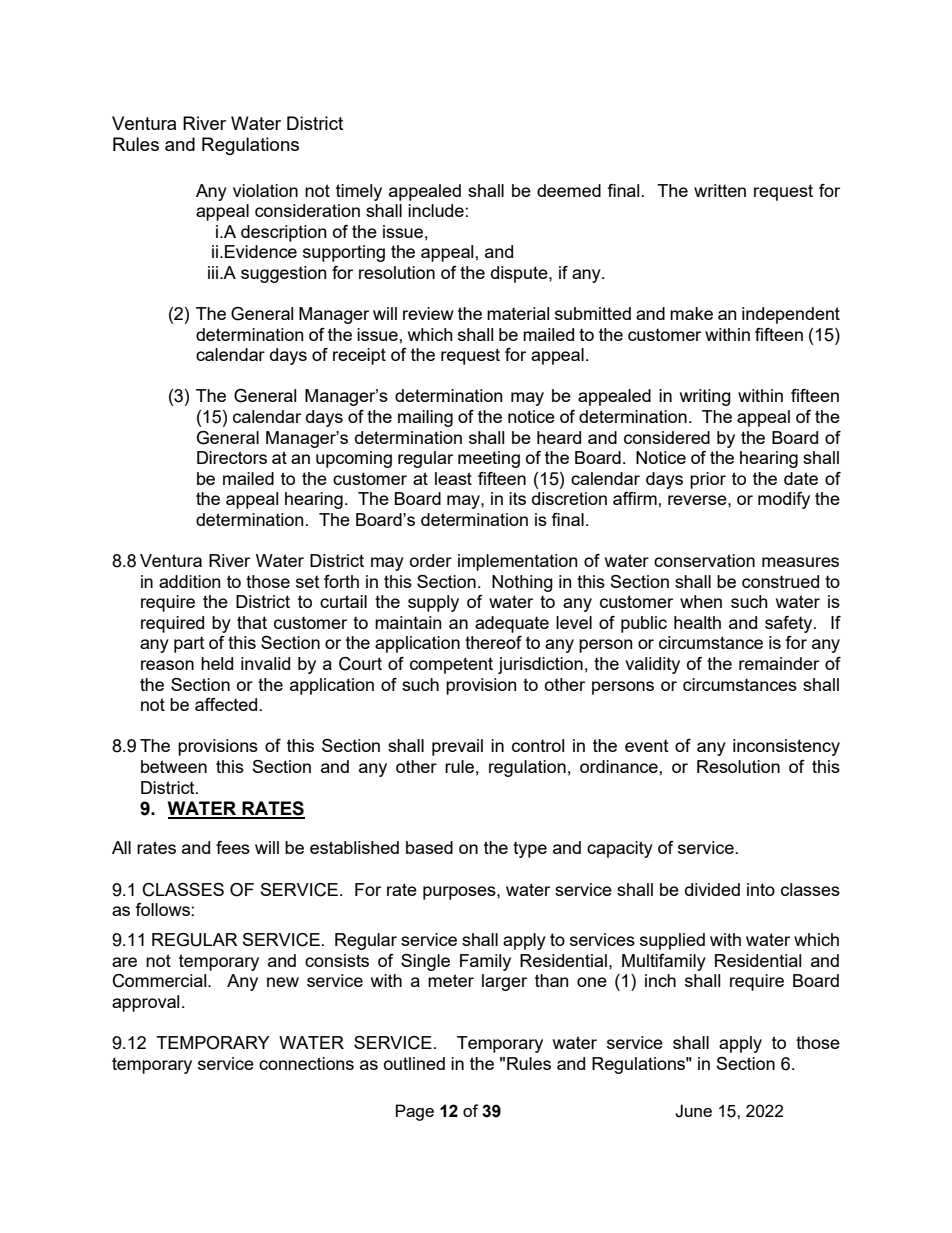  What do you see at coordinates (451, 665) in the page?
I see `competent` at bounding box center [451, 665].
